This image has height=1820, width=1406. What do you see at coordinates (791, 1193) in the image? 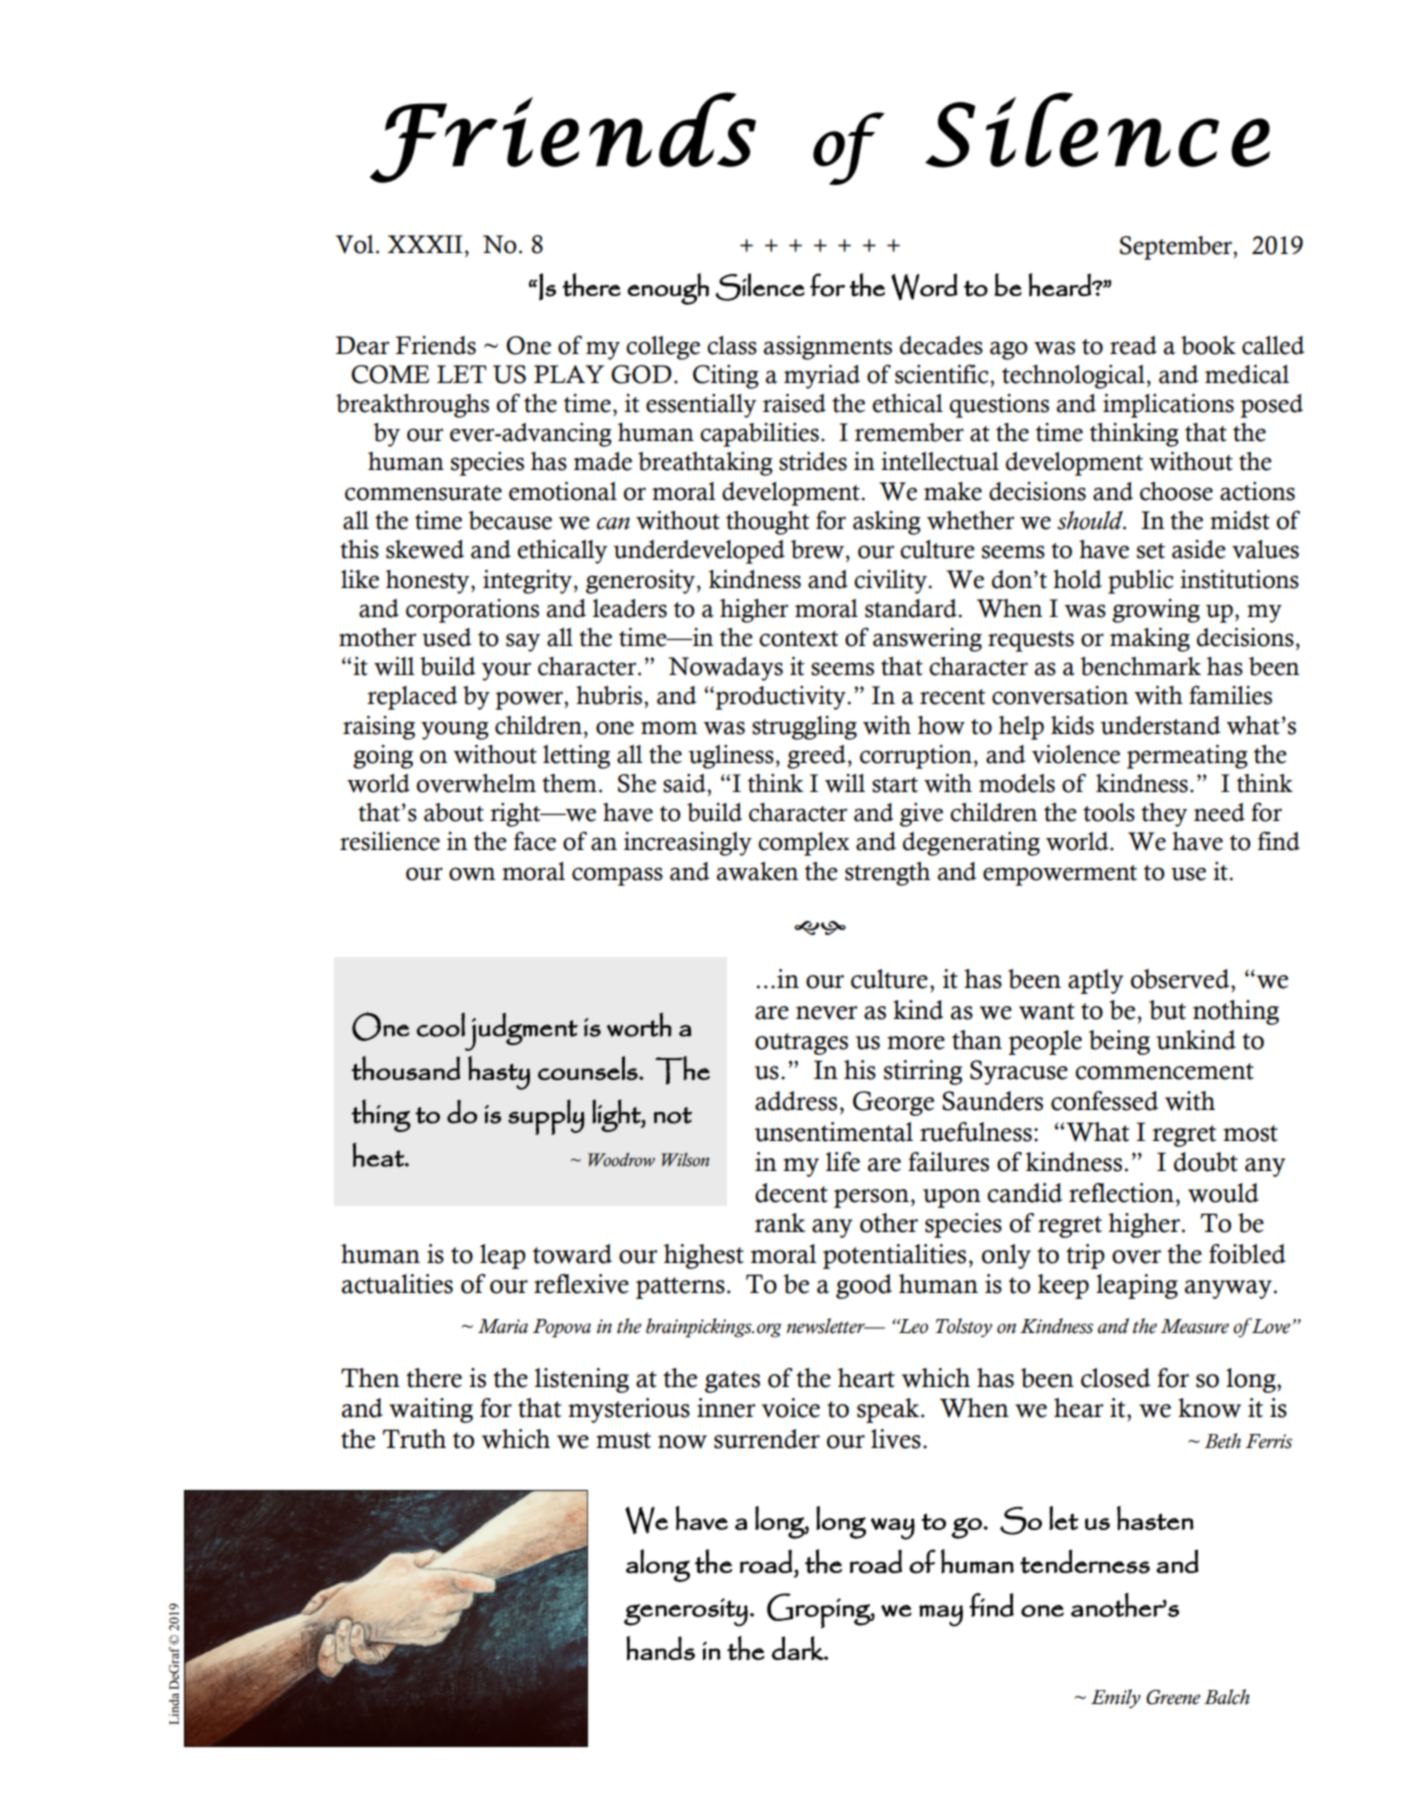
I see `decent` at bounding box center [791, 1193].
